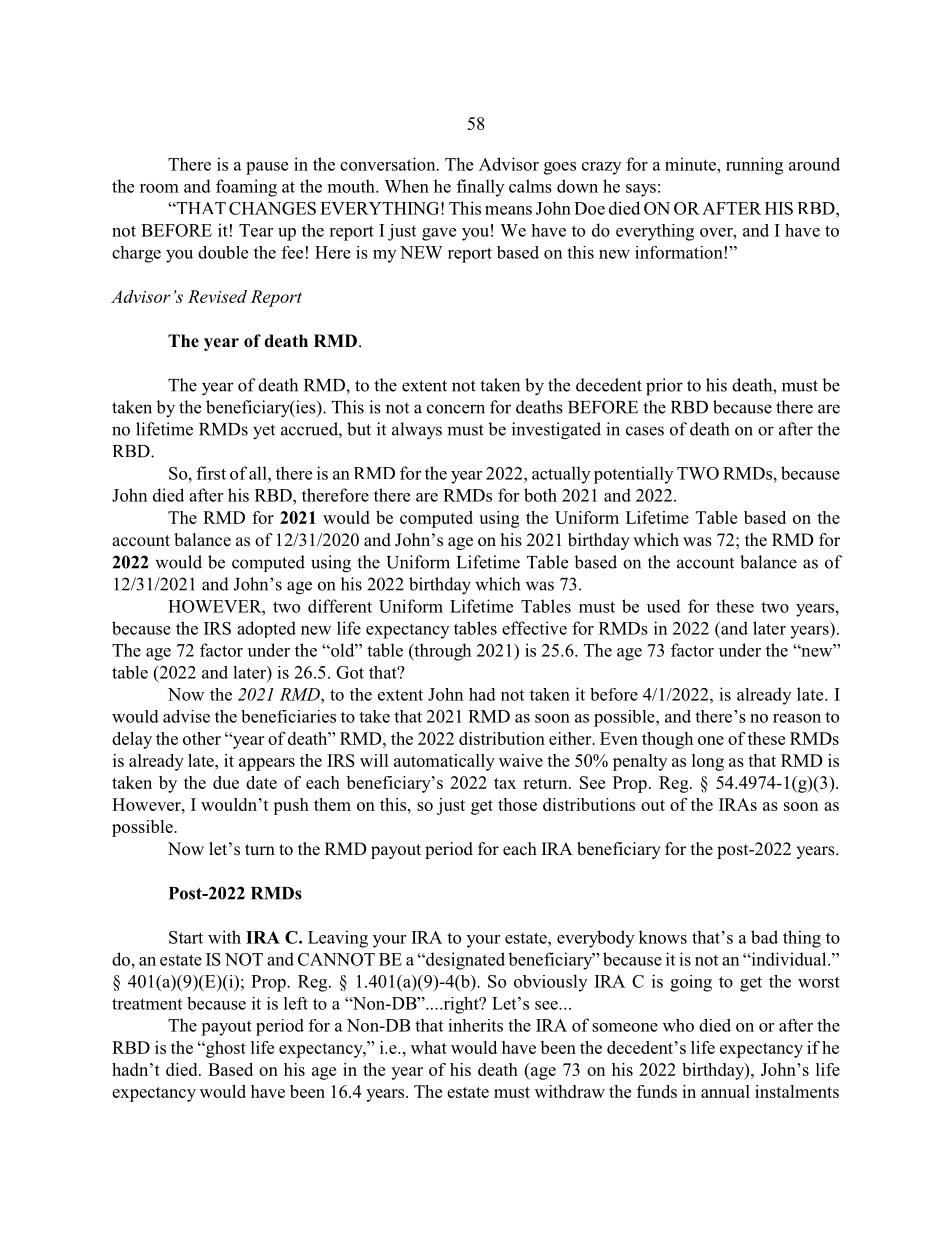  Describe the element at coordinates (754, 166) in the screenshot. I see `running` at that location.
